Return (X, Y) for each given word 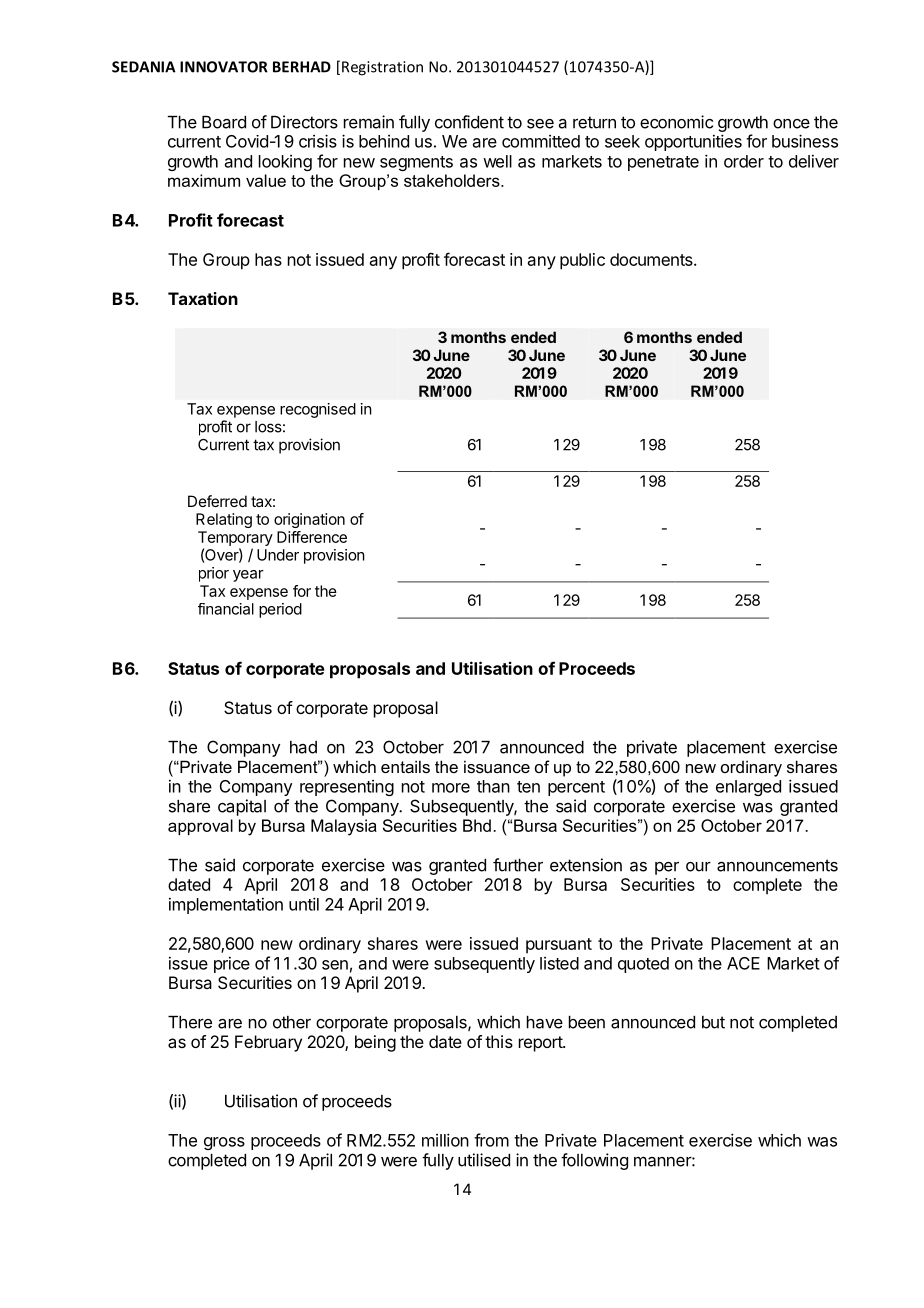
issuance (497, 766)
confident (469, 122)
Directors (304, 122)
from (491, 1140)
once (791, 124)
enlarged (748, 788)
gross (224, 1143)
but (713, 1022)
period (280, 610)
